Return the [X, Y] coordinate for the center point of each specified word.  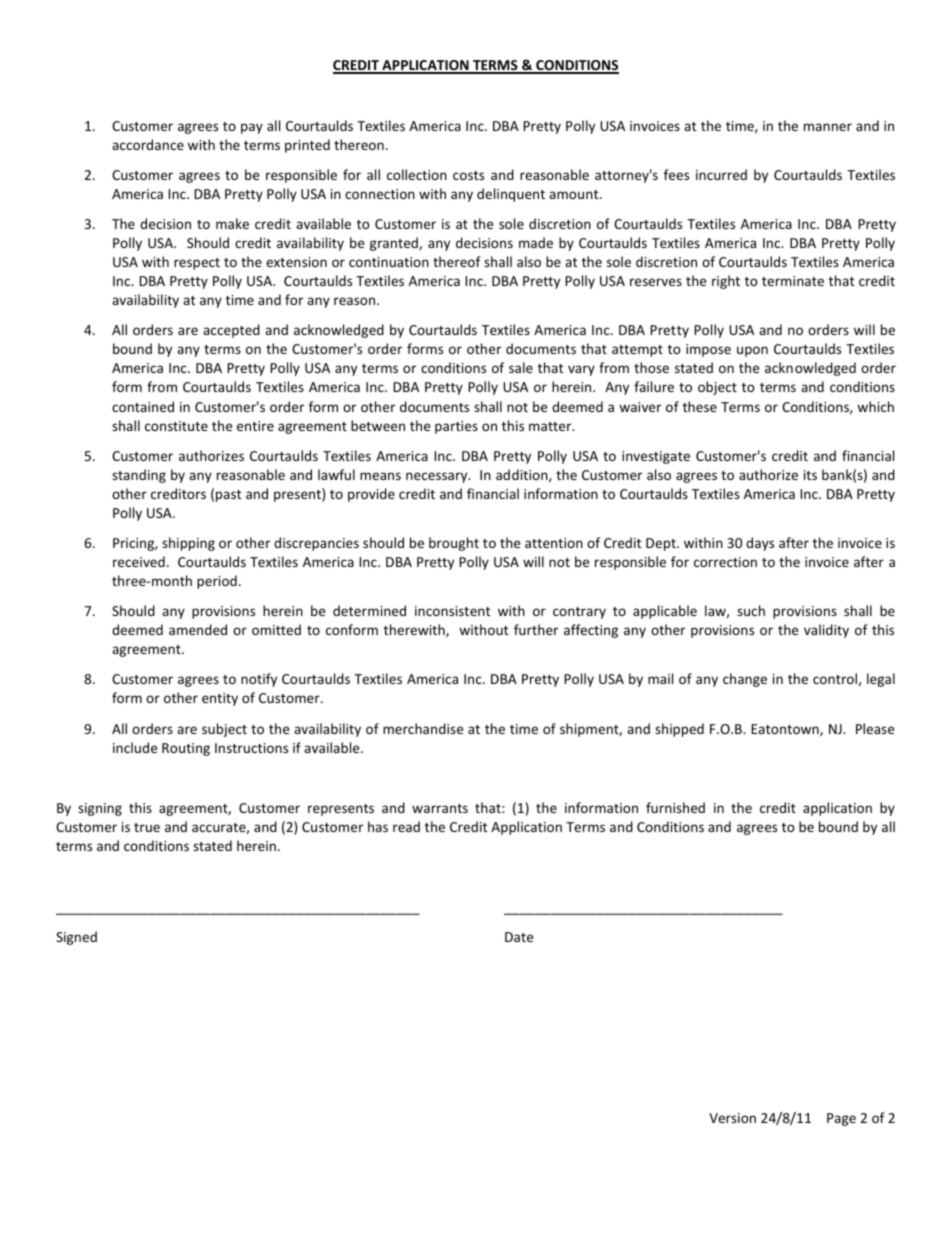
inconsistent [452, 611]
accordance [148, 144]
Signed [76, 938]
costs [468, 175]
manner [828, 127]
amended [198, 629]
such [751, 610]
